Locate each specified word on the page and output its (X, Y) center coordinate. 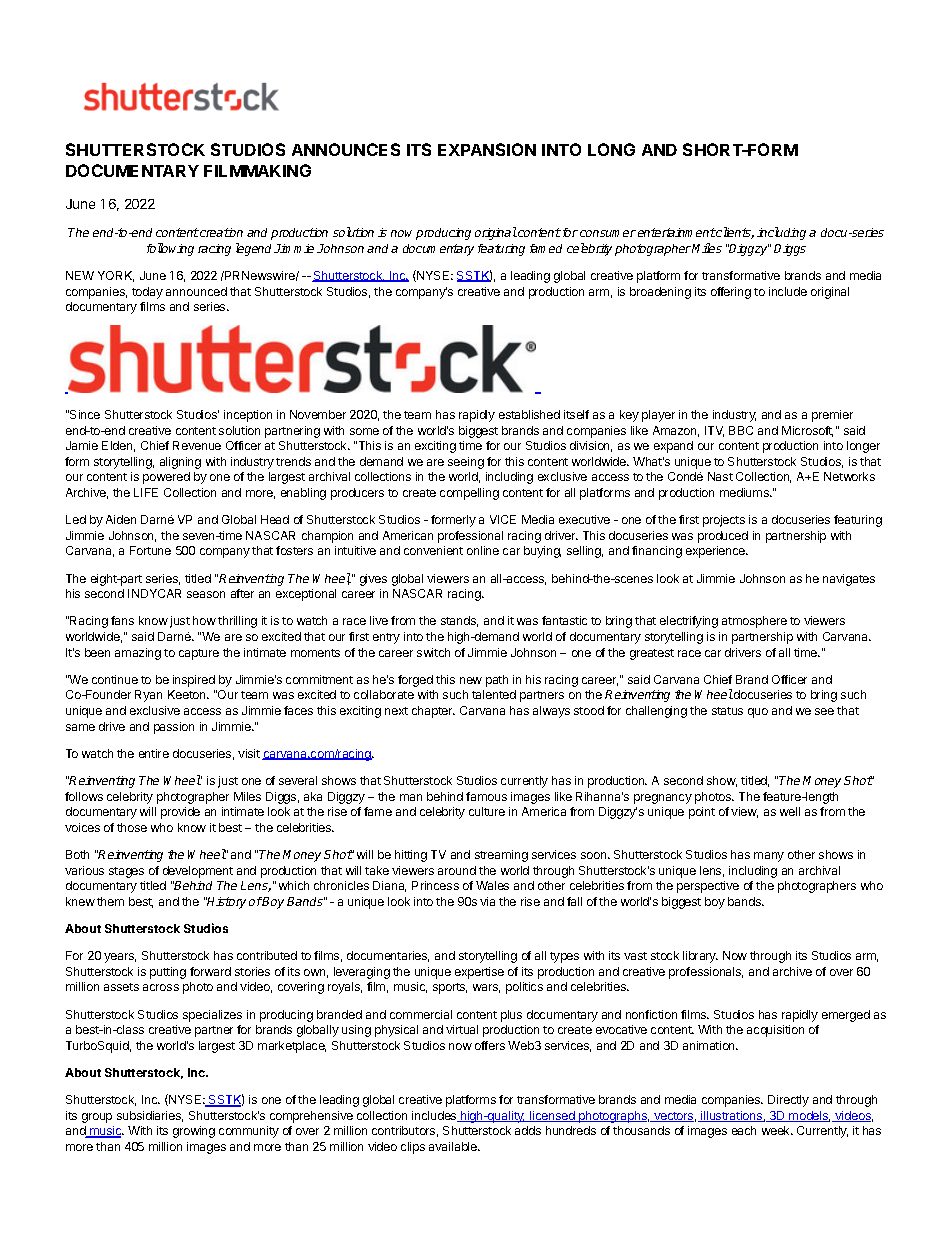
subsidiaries (150, 1116)
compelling (469, 494)
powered (166, 478)
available (454, 1146)
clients (734, 233)
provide (180, 813)
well (790, 811)
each (744, 1130)
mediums (745, 492)
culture (487, 811)
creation (221, 232)
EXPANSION (487, 149)
